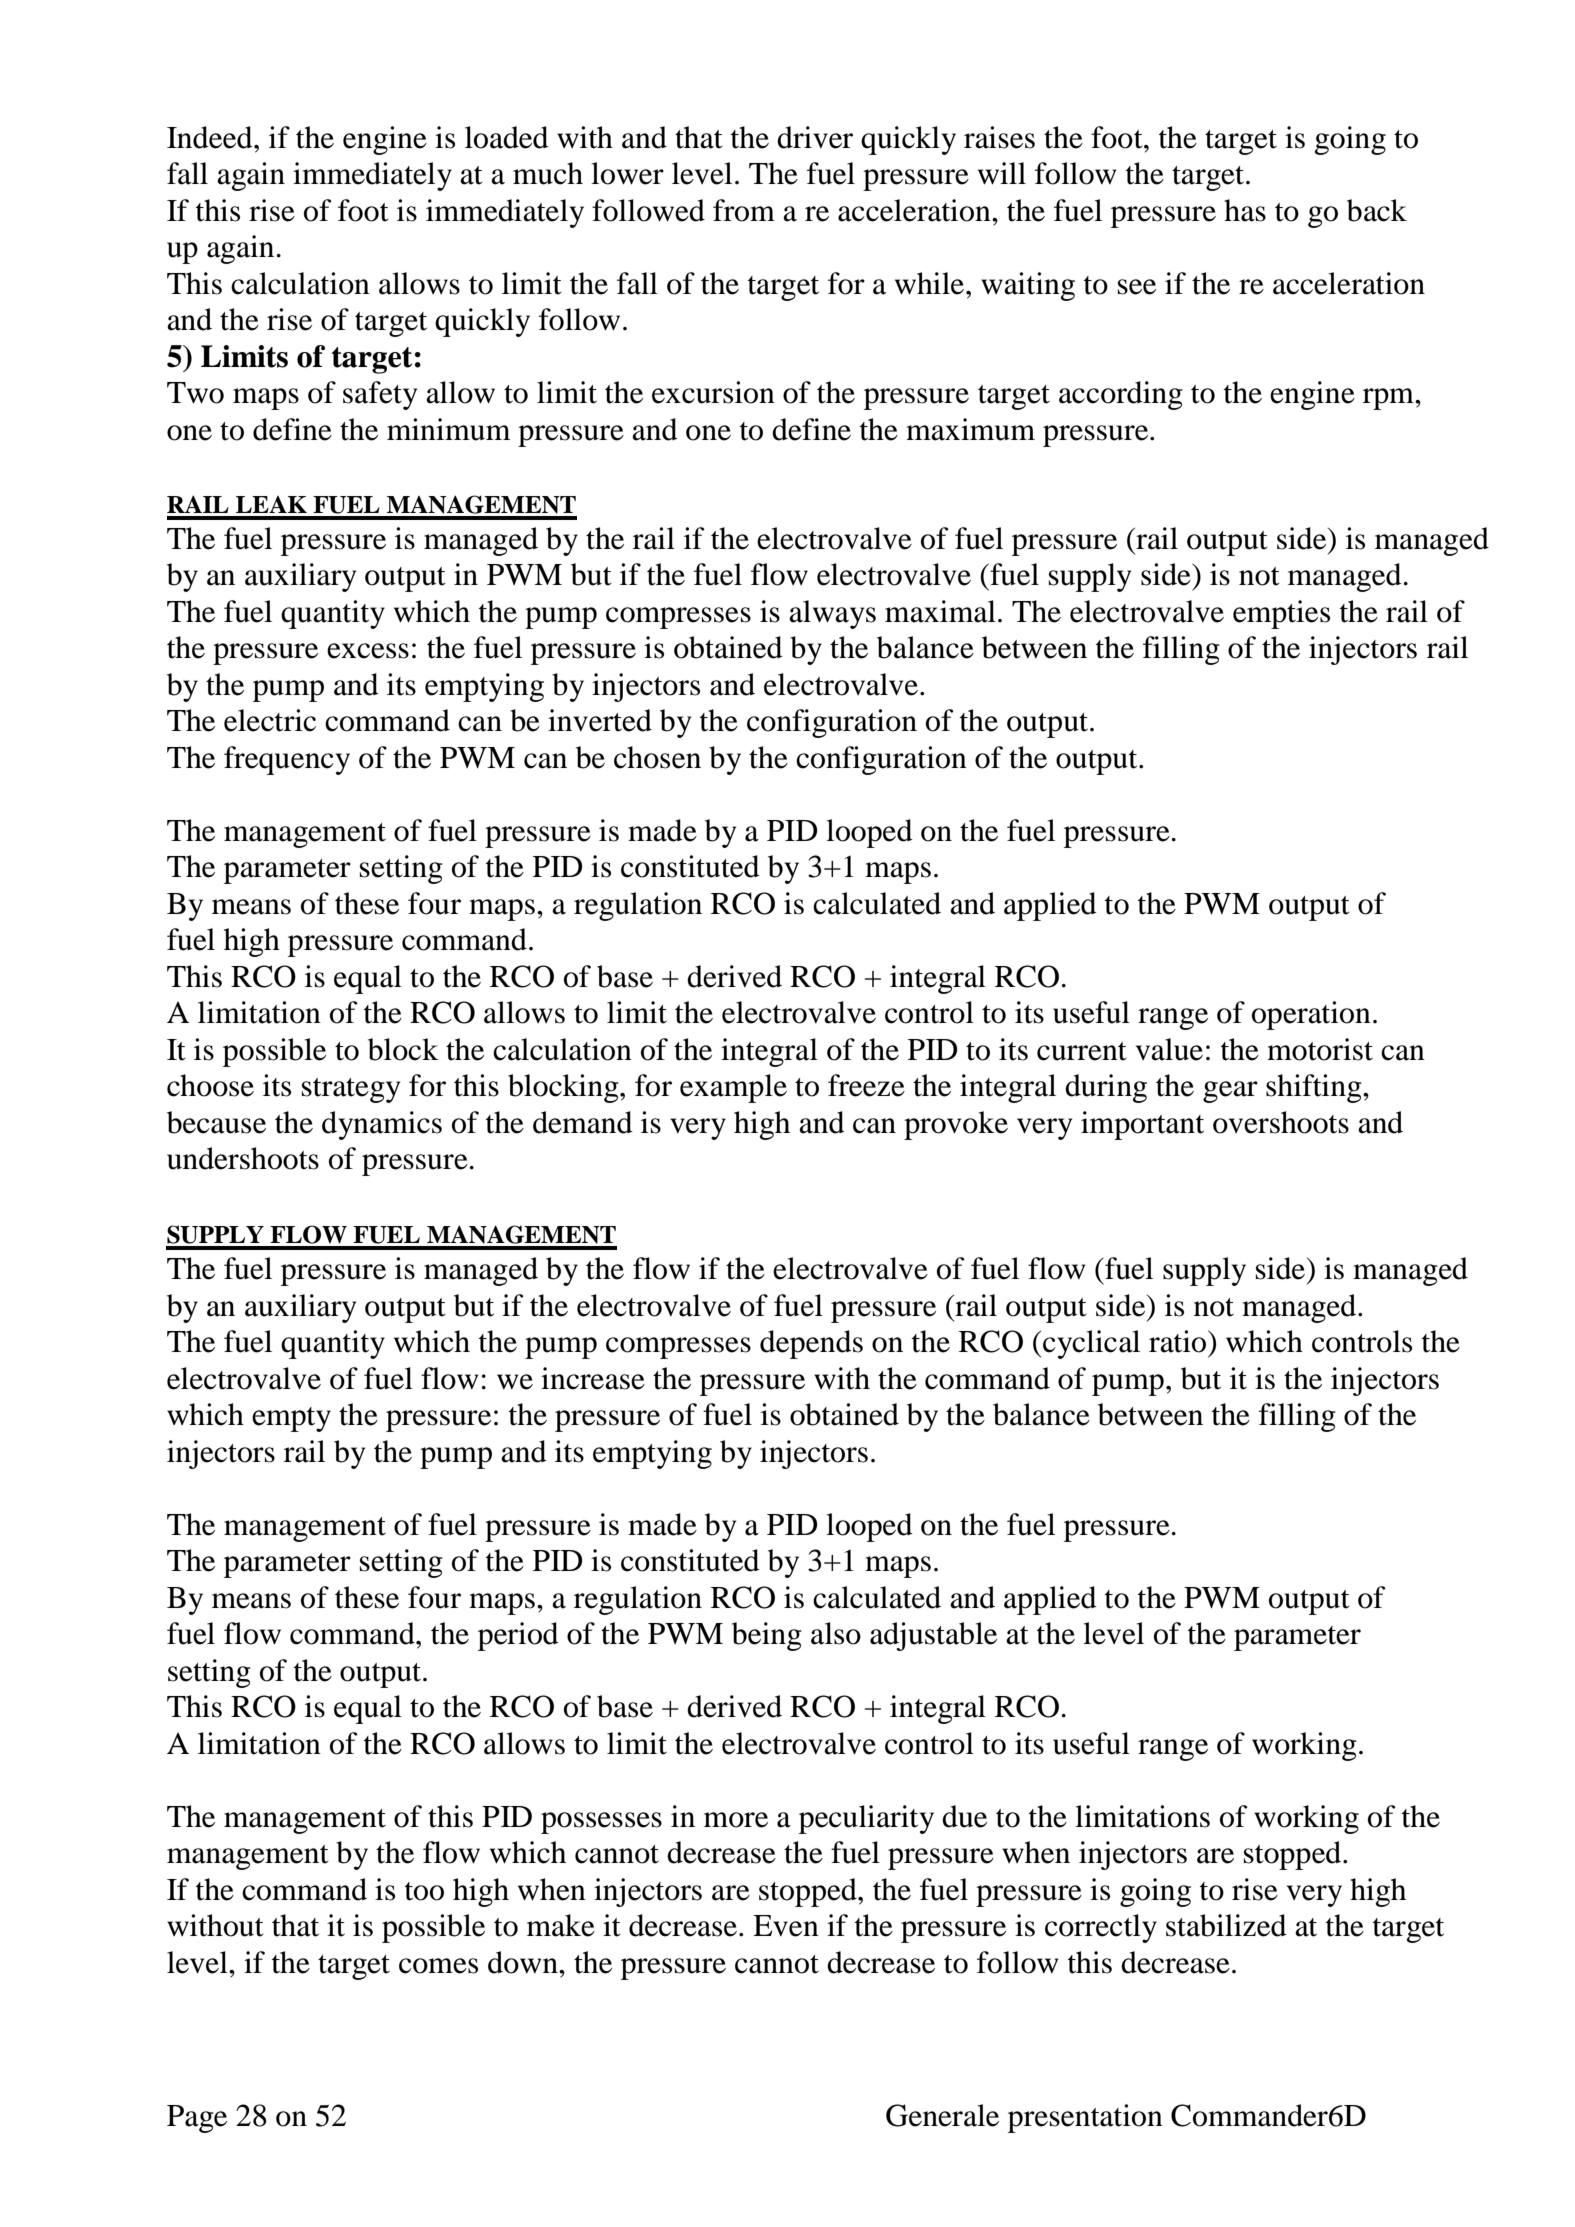 This image has height=2227, width=1575. Describe the element at coordinates (1281, 1122) in the image. I see `overshoots` at that location.
